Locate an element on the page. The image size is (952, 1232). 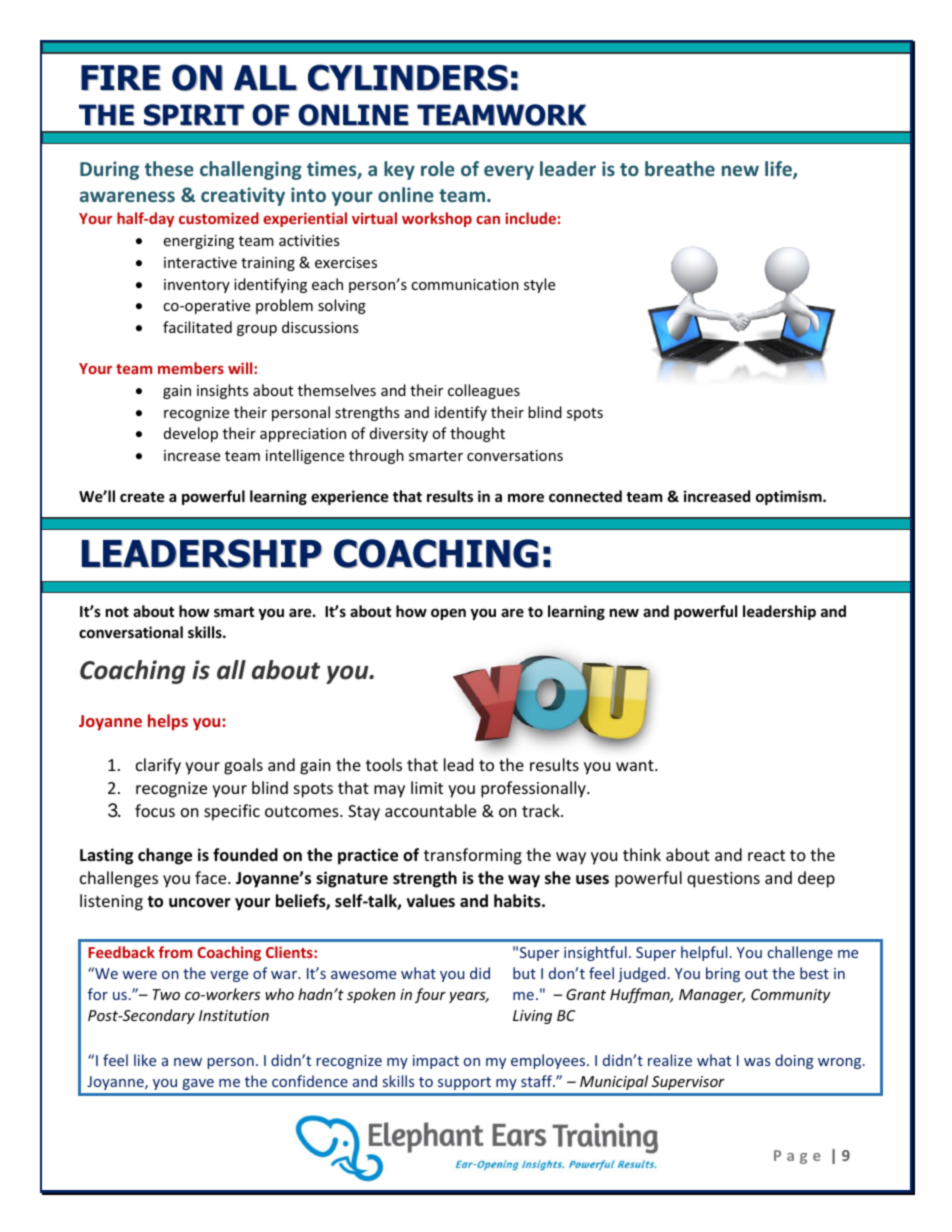
can is located at coordinates (488, 220).
